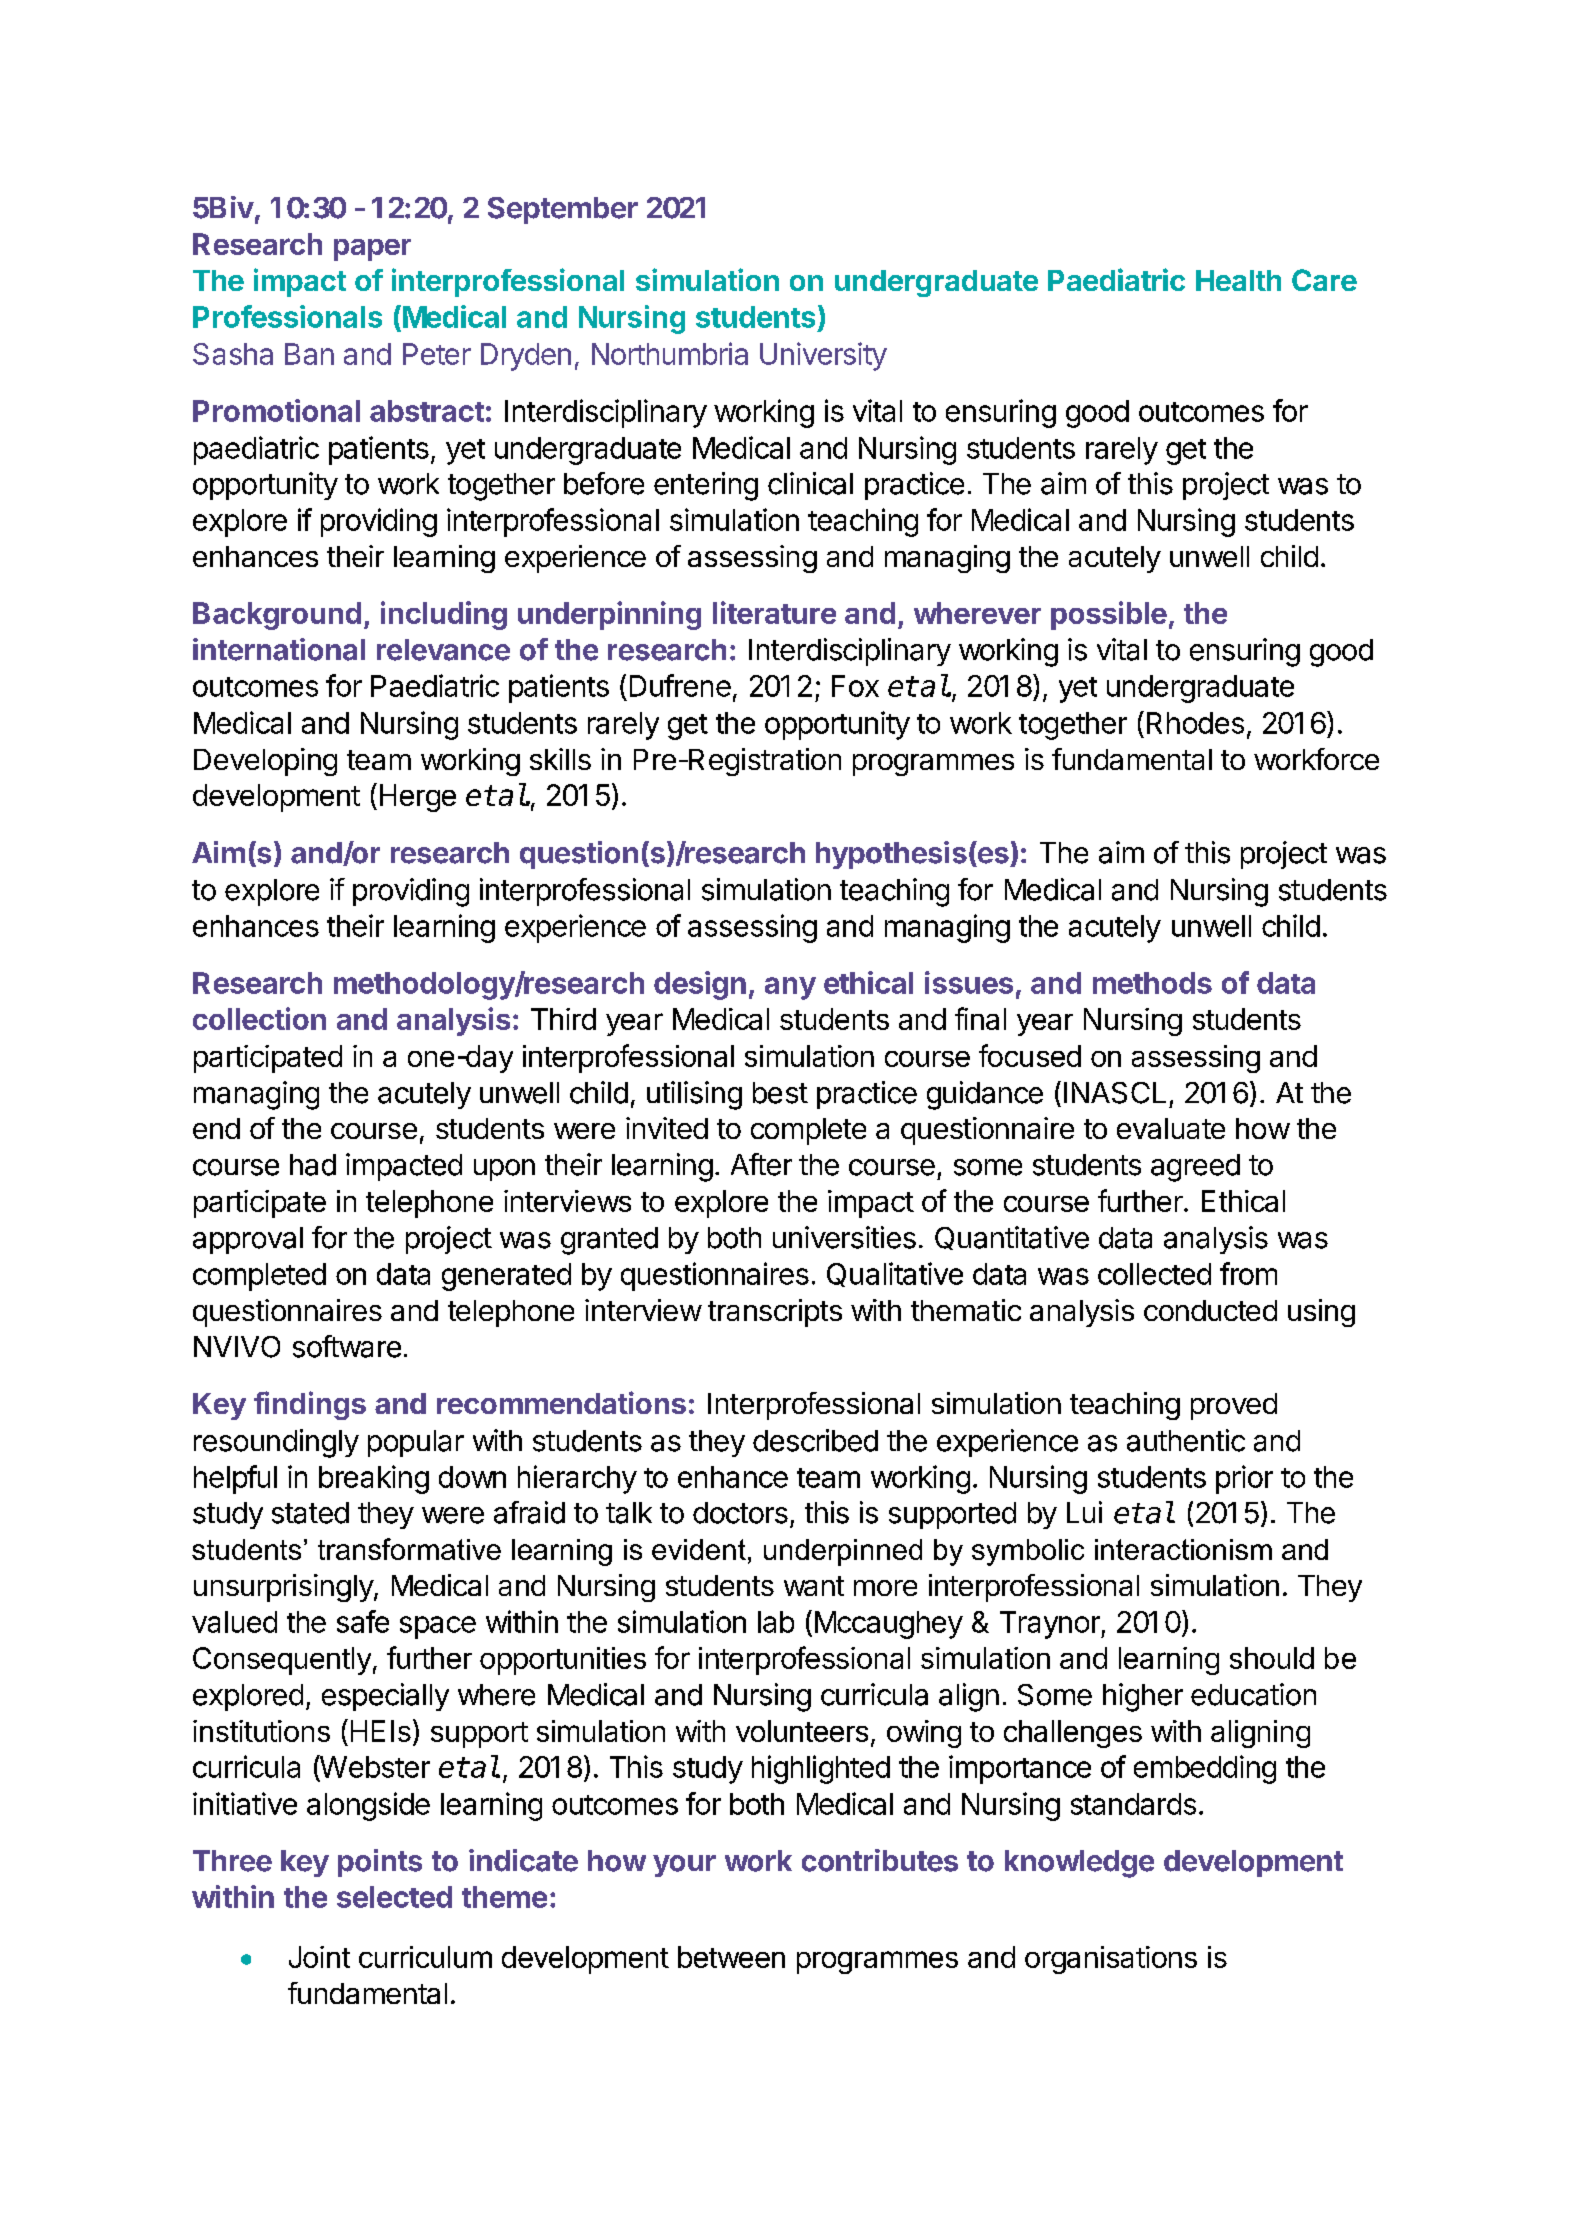  Describe the element at coordinates (1111, 1960) in the document. I see `organisations` at that location.
